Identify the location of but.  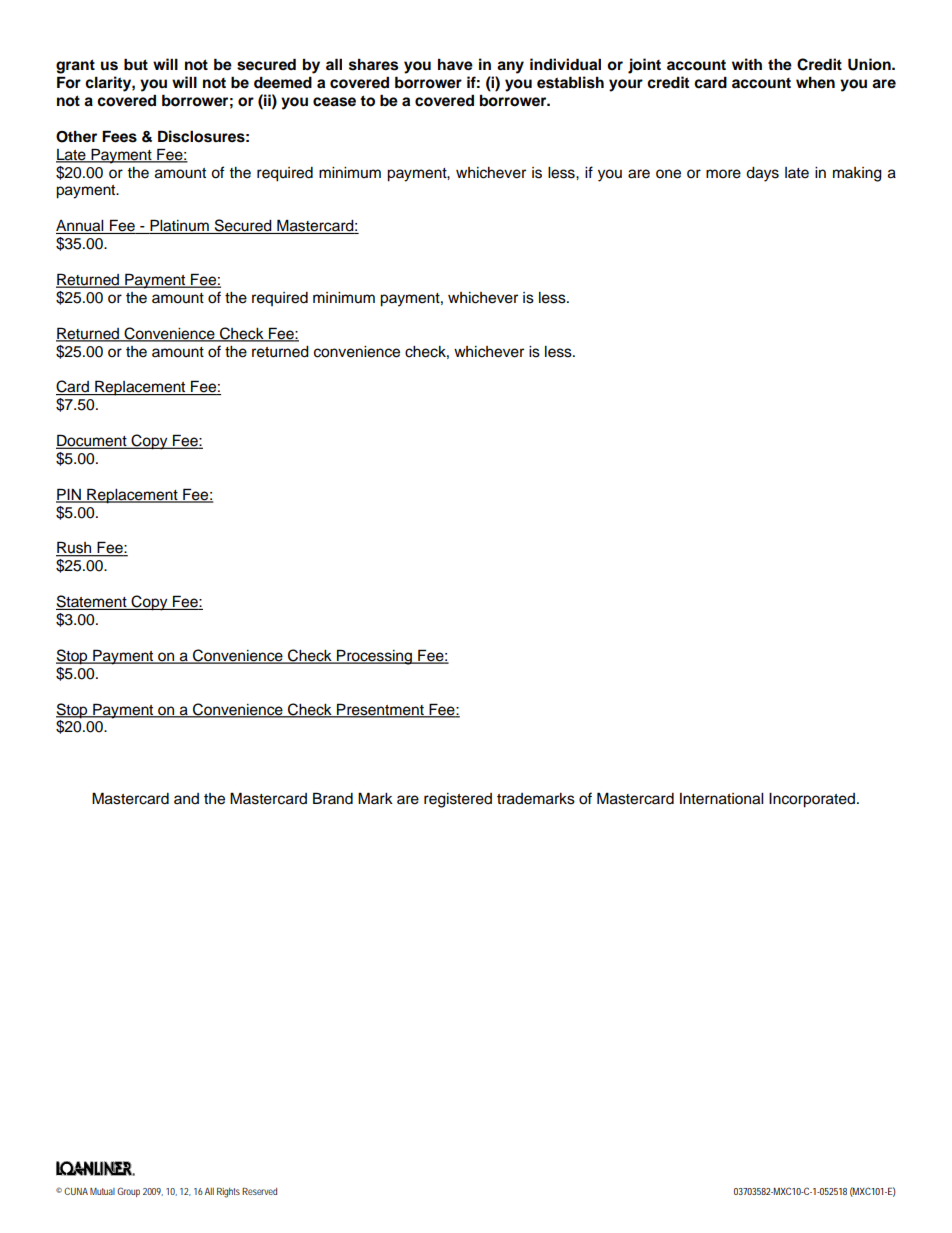
(136, 64).
